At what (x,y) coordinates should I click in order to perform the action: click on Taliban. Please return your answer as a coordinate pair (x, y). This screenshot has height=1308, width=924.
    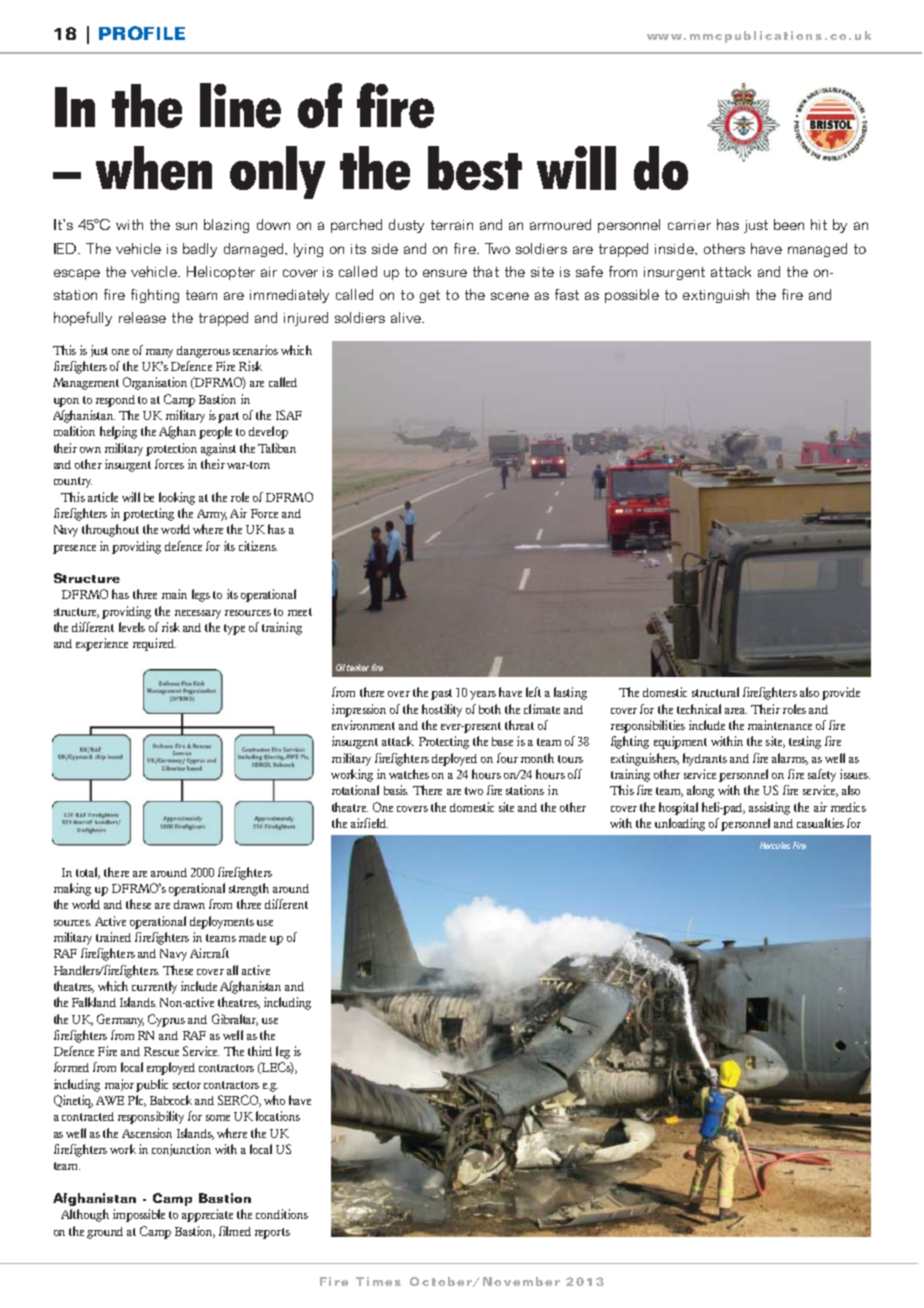
    Looking at the image, I should click on (277, 448).
